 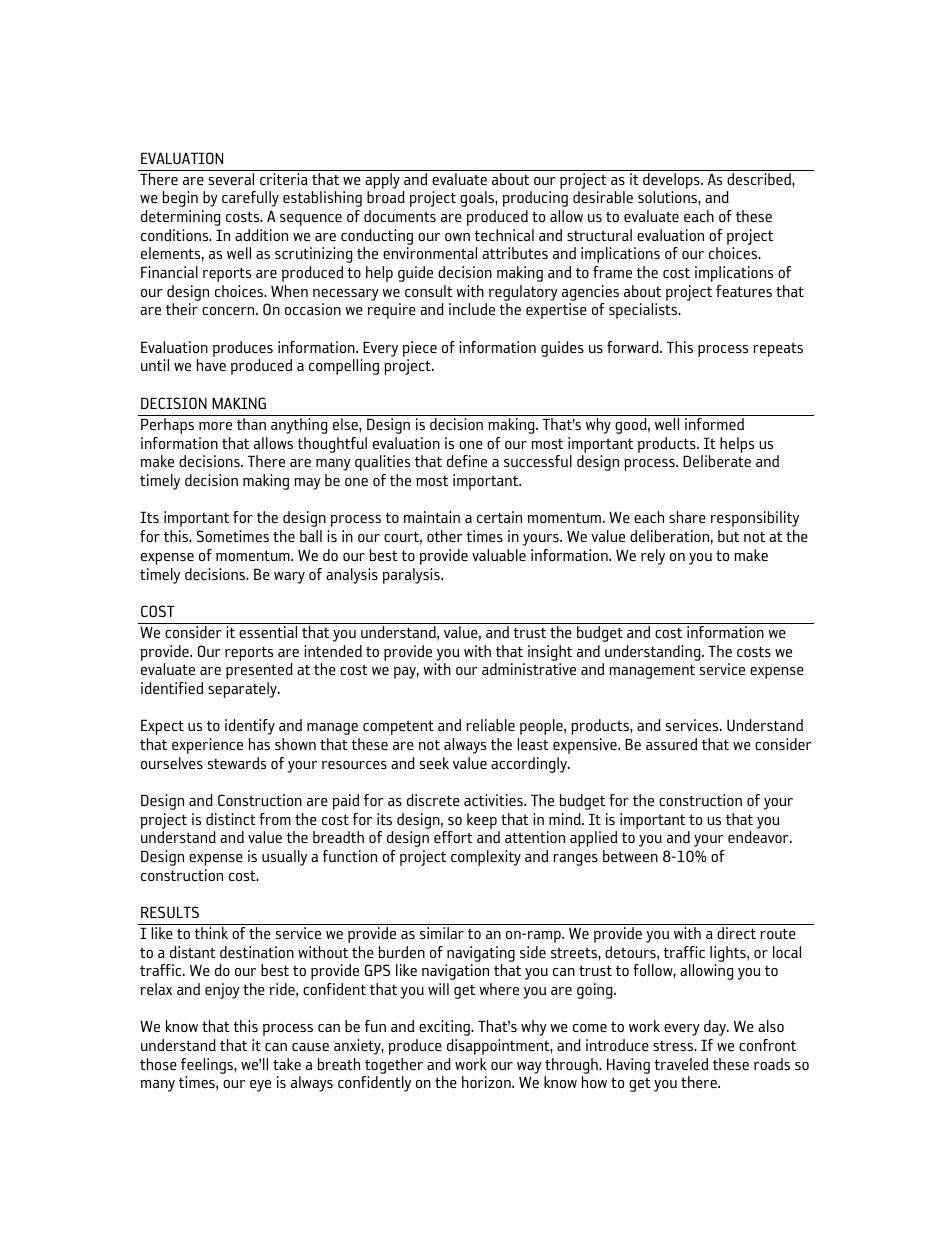 I want to click on administrative, so click(x=529, y=669).
